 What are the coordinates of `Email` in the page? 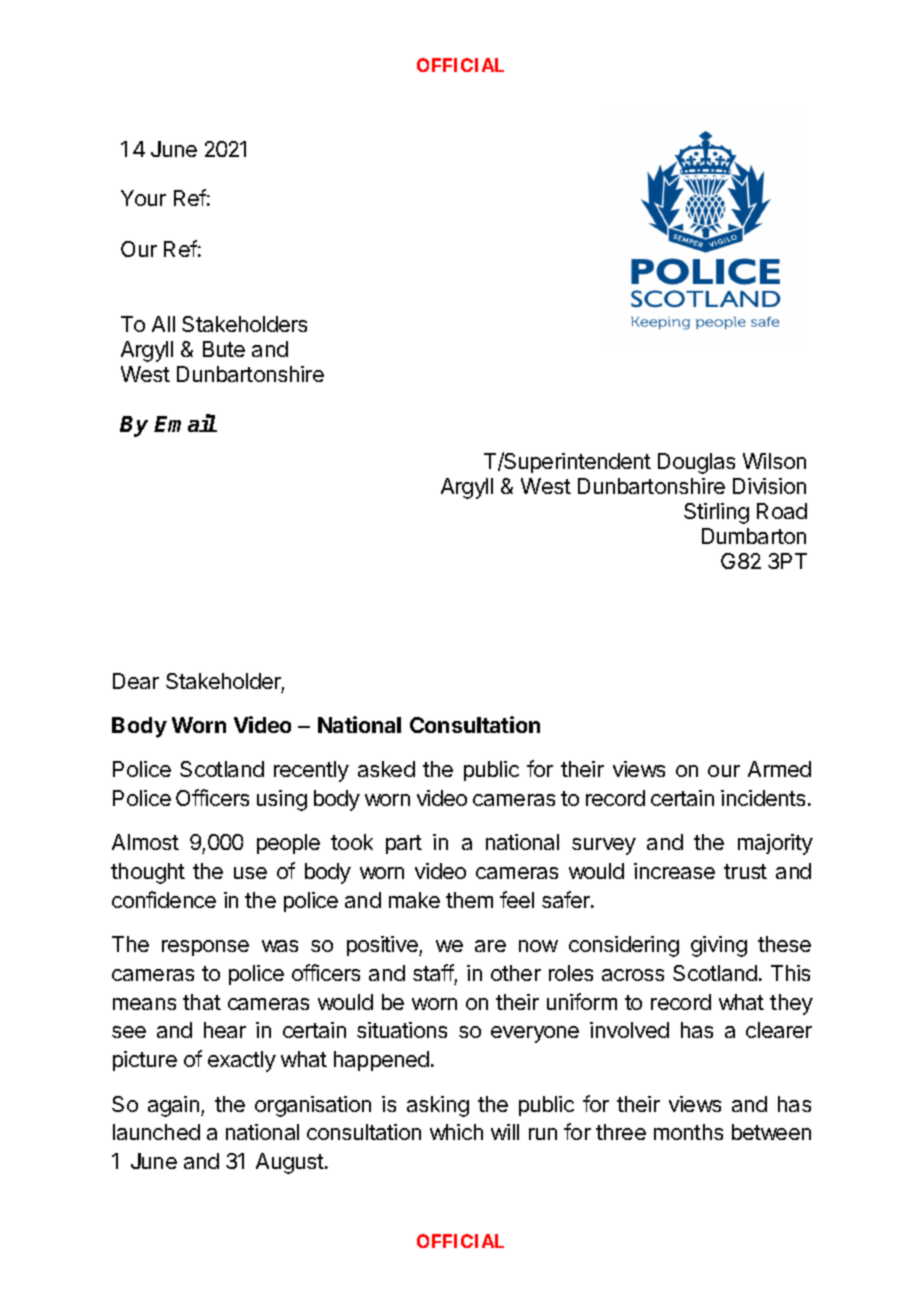 It's located at (185, 423).
